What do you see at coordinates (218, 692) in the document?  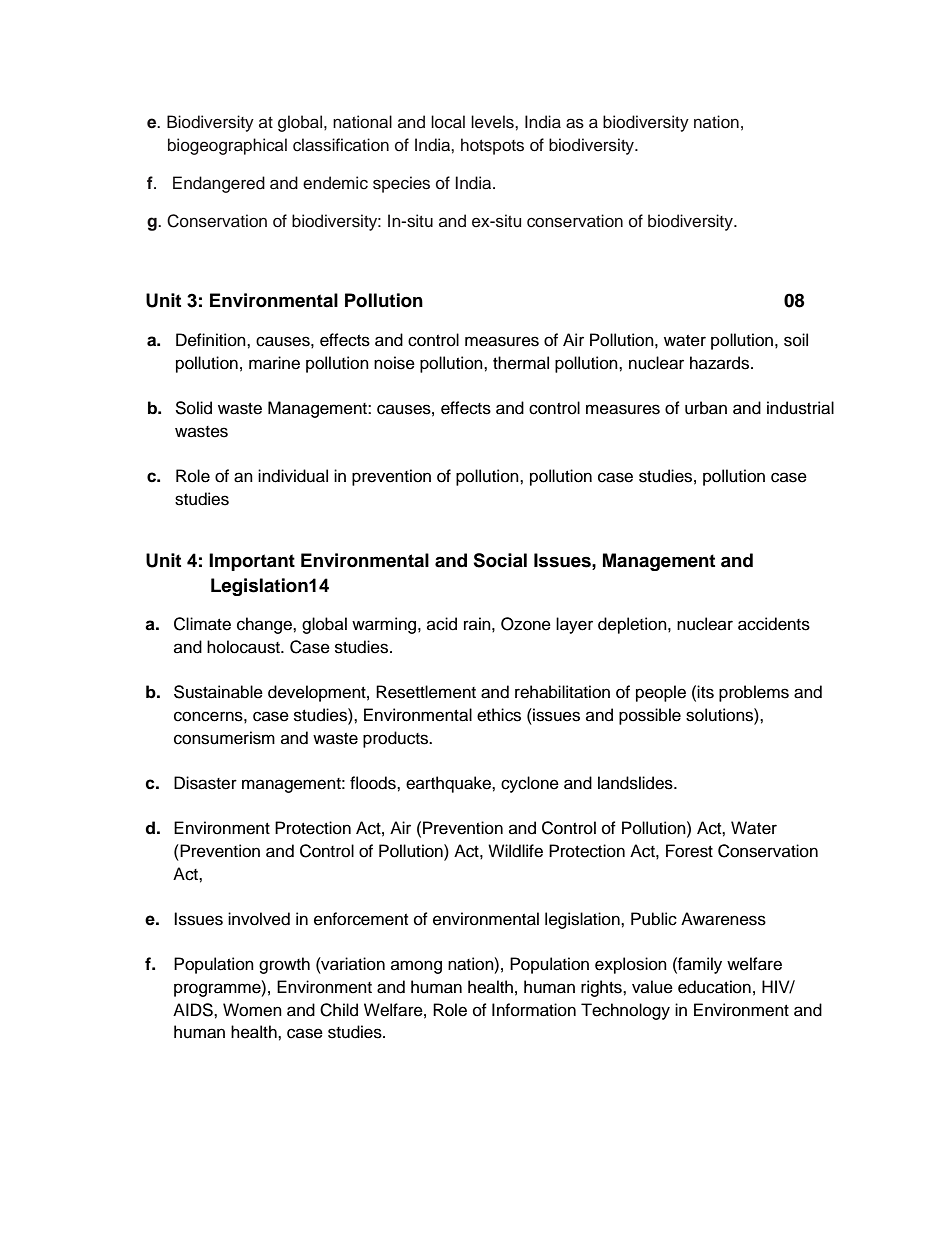 I see `Sustainable` at bounding box center [218, 692].
